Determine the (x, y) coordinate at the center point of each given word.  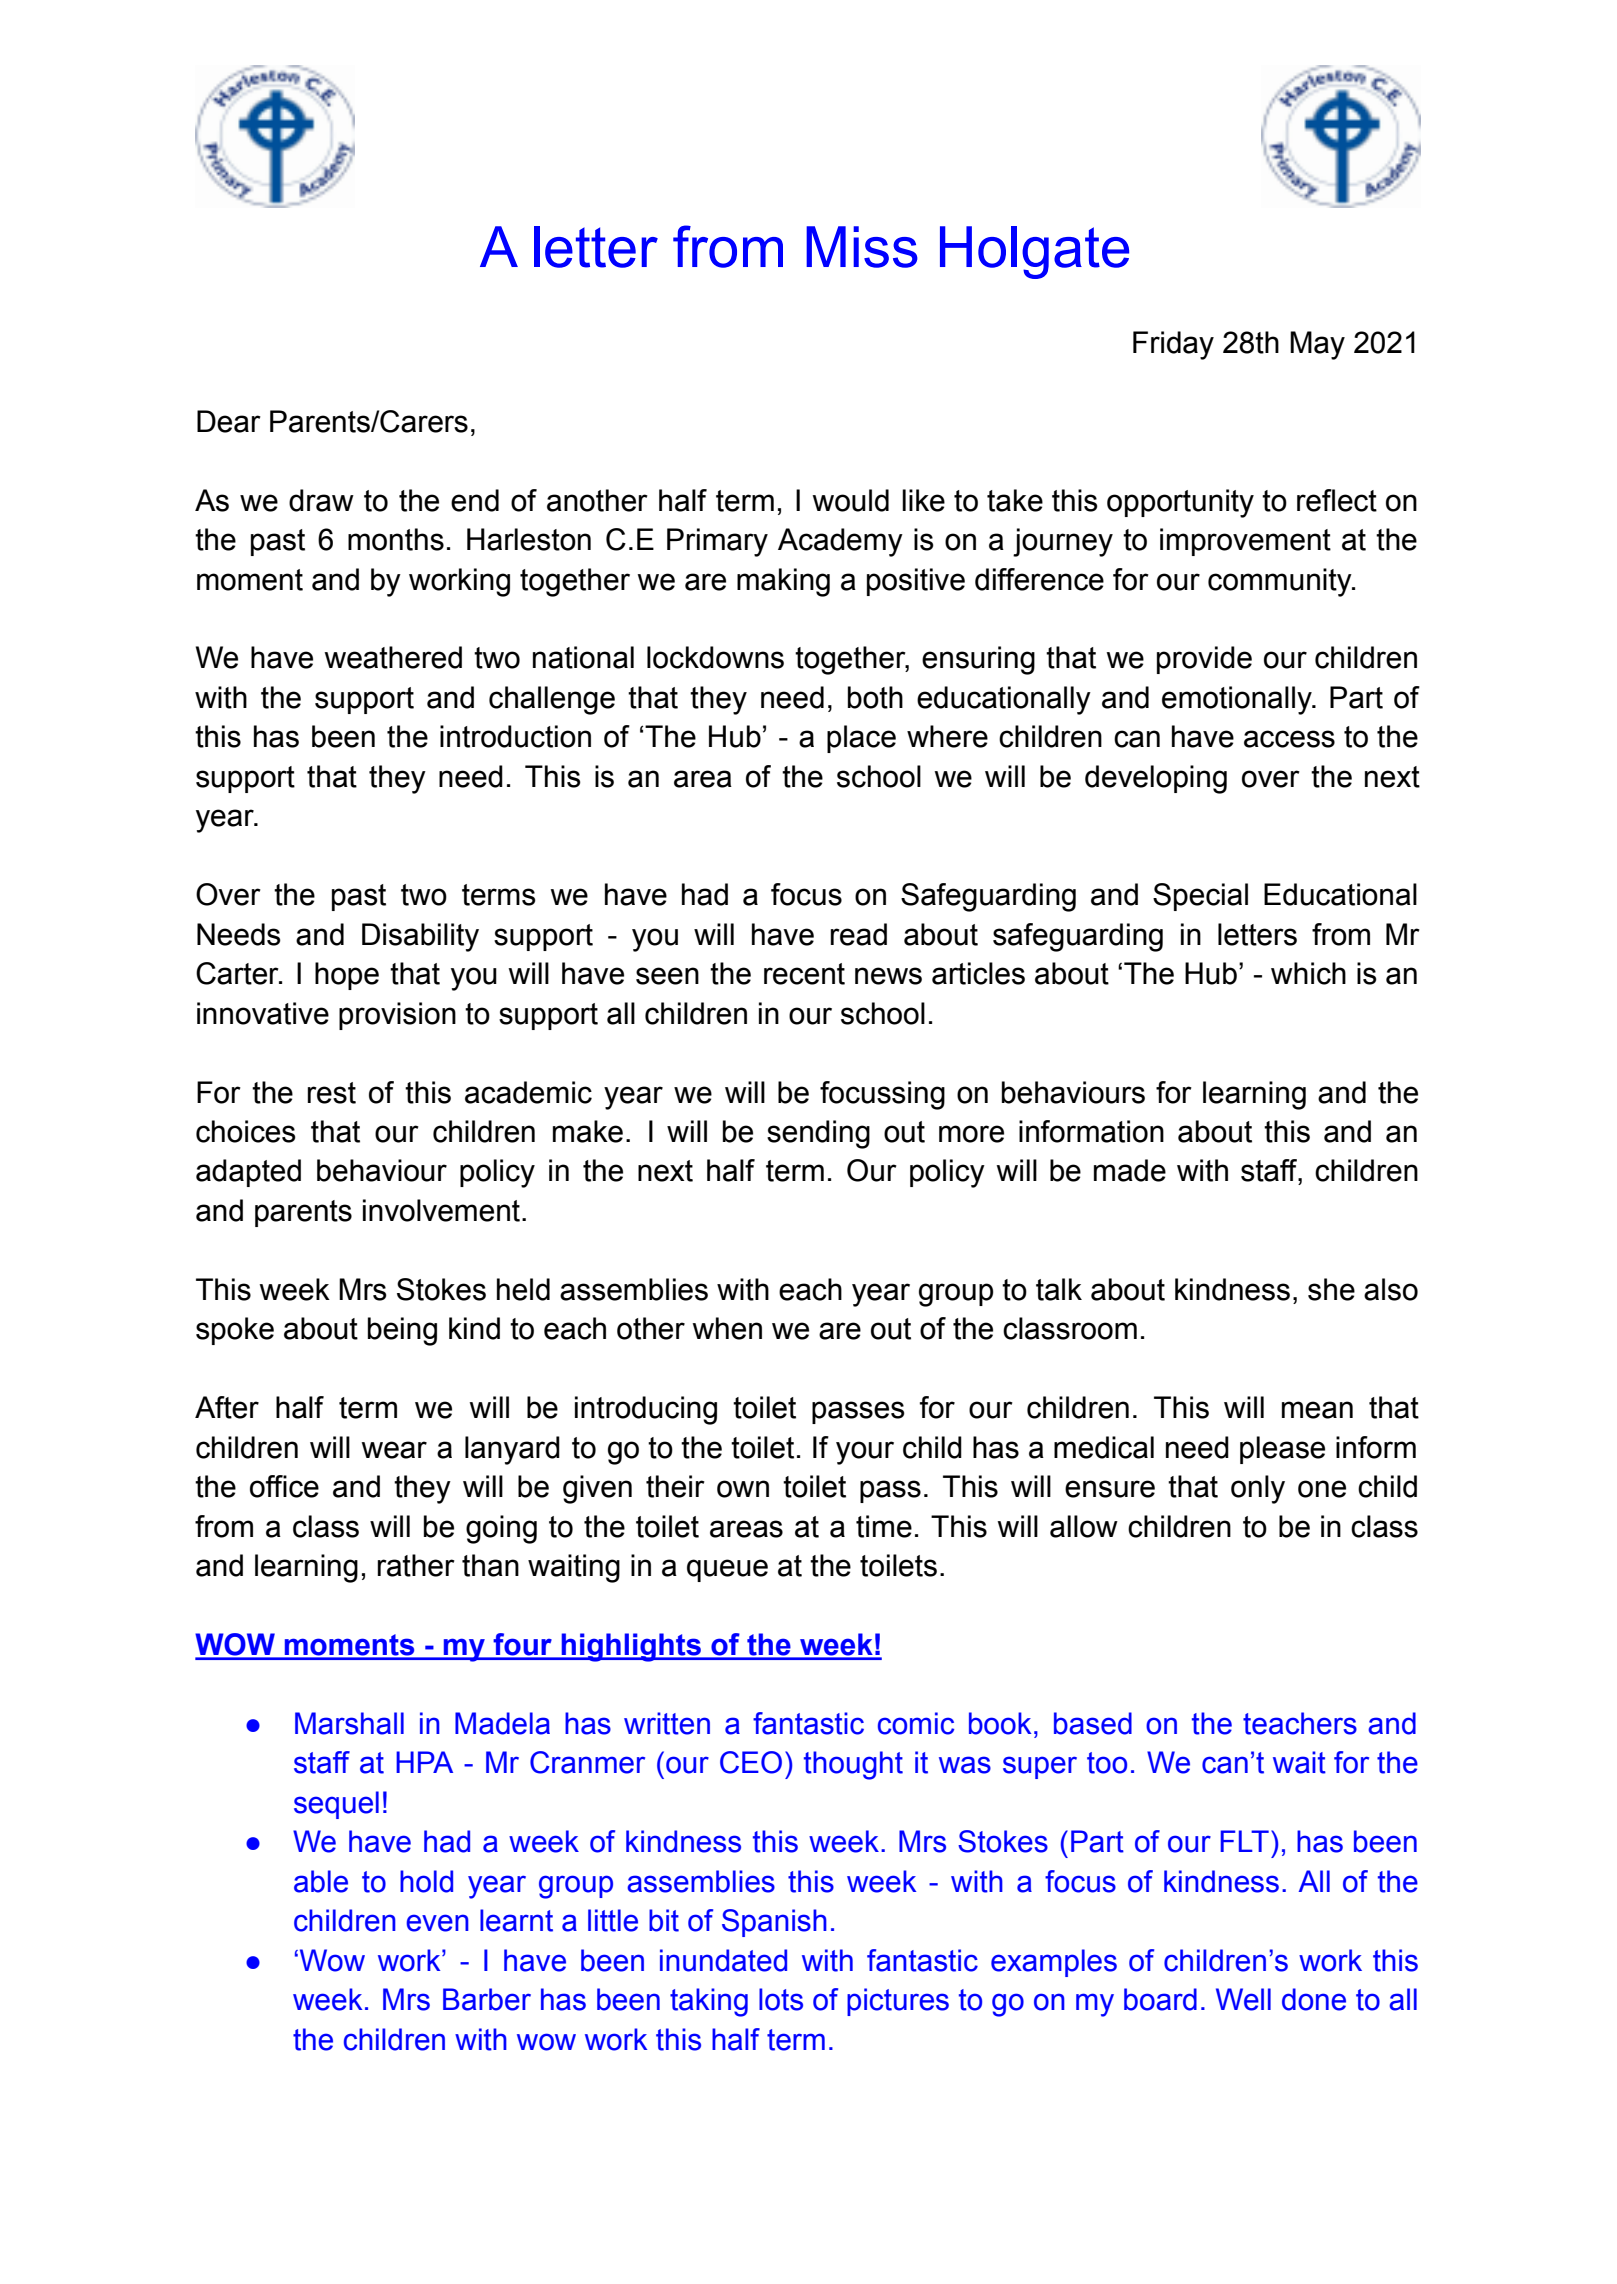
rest (332, 1093)
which (1308, 973)
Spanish (774, 1923)
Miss (862, 247)
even (437, 1923)
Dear (229, 421)
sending (818, 1134)
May (1317, 345)
